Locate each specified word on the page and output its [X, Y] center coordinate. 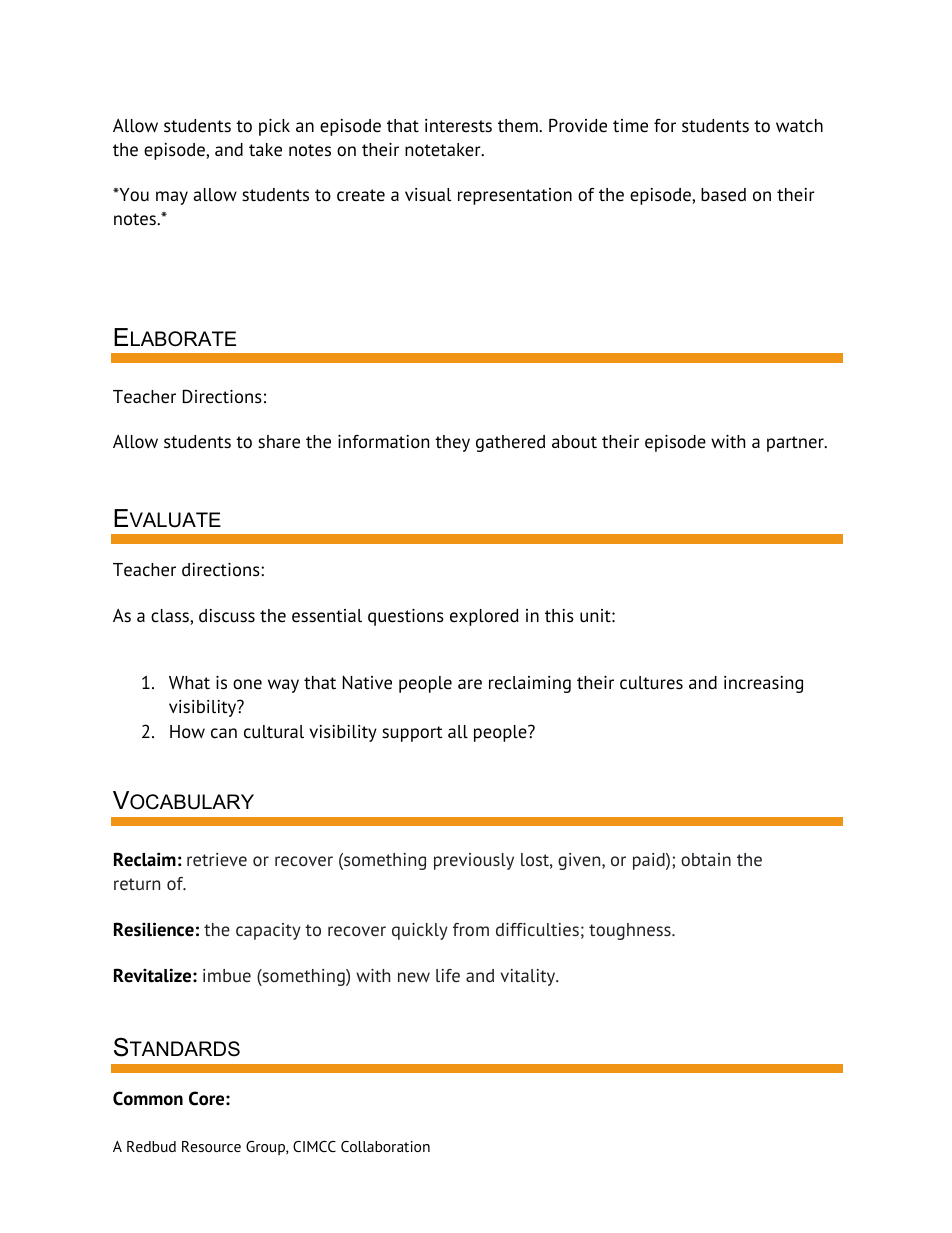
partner [796, 444]
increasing [763, 684]
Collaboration [385, 1146]
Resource [211, 1146]
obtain [706, 859]
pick [274, 127]
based [723, 195]
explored [484, 617]
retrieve [217, 860]
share [279, 442]
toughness [631, 931]
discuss [227, 616]
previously [474, 861]
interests [458, 126]
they [452, 443]
